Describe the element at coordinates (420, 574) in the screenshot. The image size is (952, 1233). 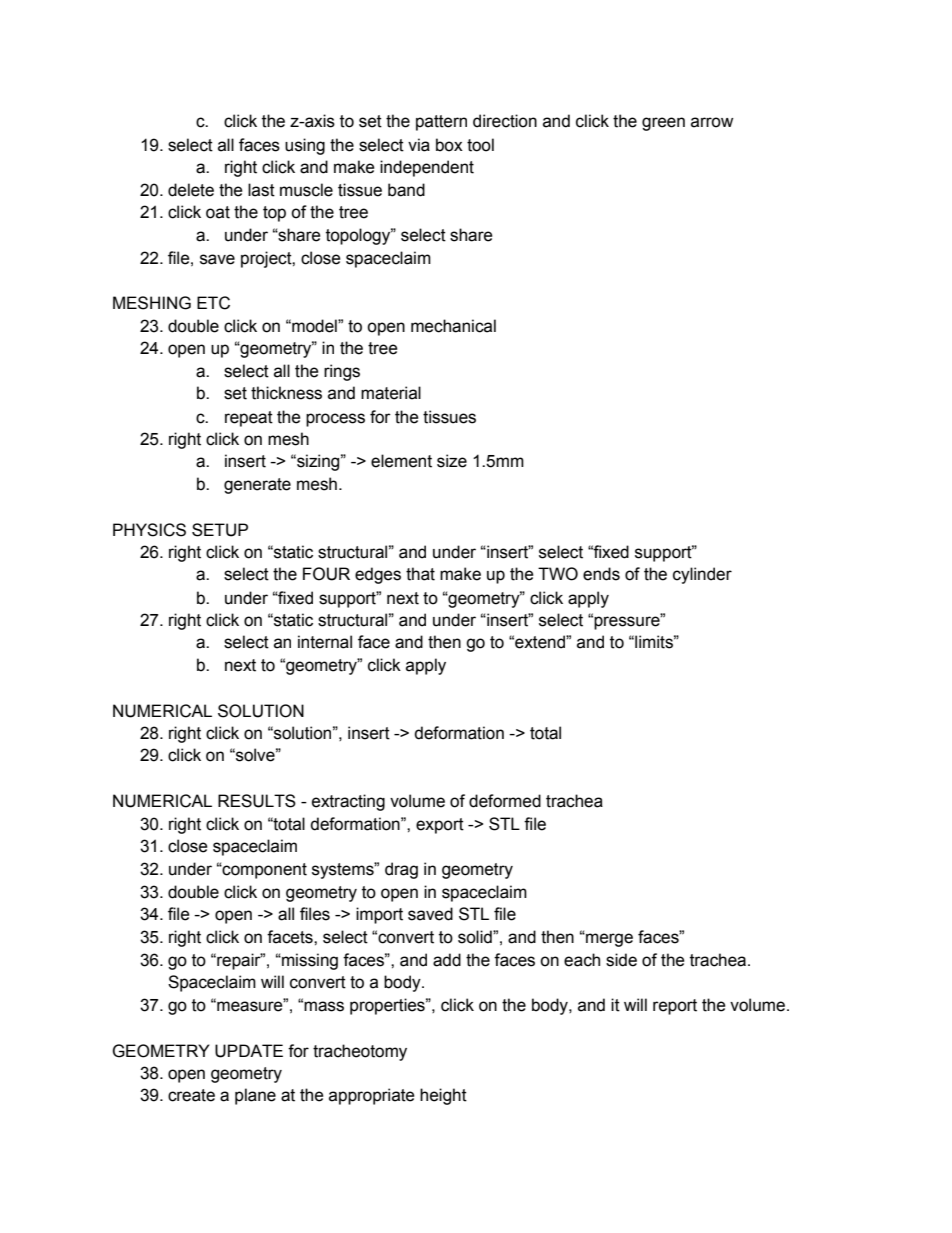
I see `that` at that location.
